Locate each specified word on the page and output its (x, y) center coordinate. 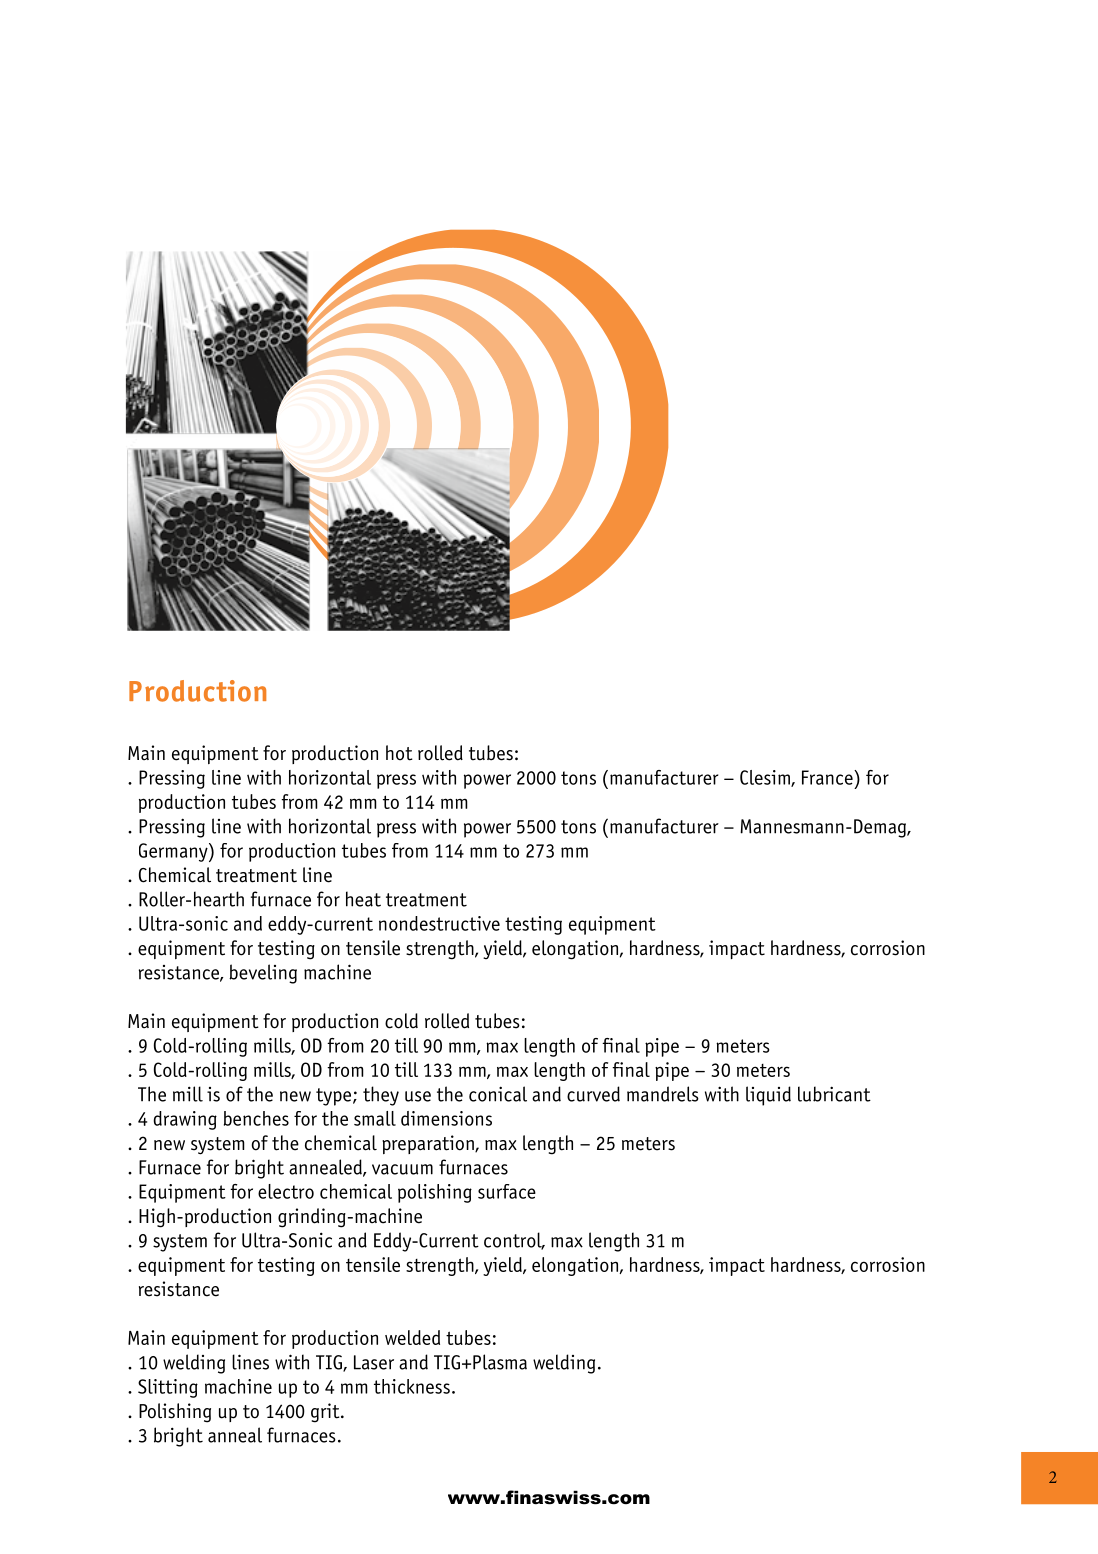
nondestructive (439, 923)
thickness (412, 1386)
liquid (768, 1096)
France (828, 777)
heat (363, 899)
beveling (263, 974)
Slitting (168, 1388)
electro (286, 1191)
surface (507, 1191)
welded (412, 1337)
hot (399, 753)
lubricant (834, 1094)
